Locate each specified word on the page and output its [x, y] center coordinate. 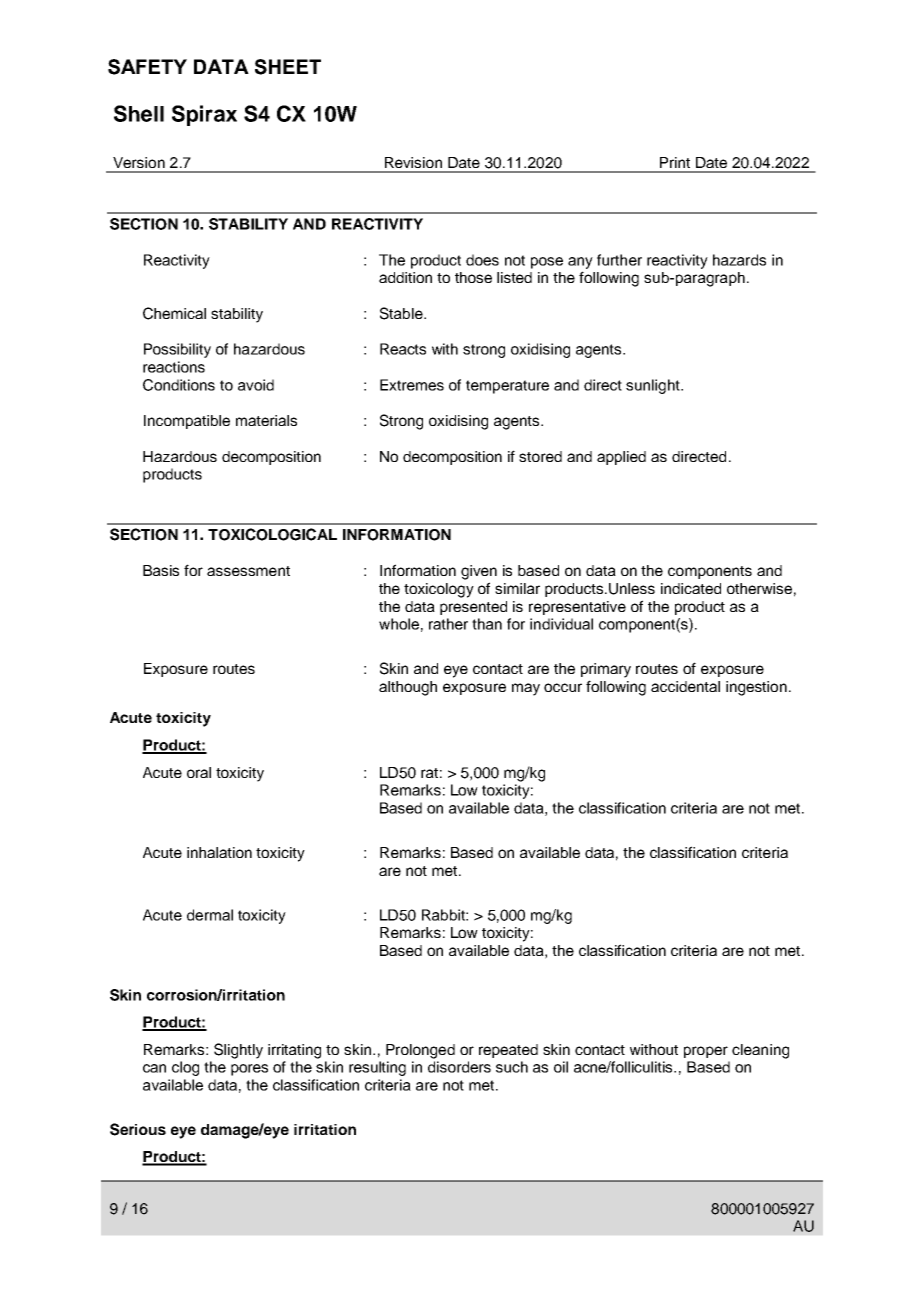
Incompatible [187, 422]
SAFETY [147, 67]
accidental [685, 686]
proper [706, 1052]
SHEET [288, 67]
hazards [739, 260]
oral [199, 772]
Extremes [412, 385]
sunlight [654, 386]
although [408, 688]
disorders [459, 1067]
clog [185, 1068]
